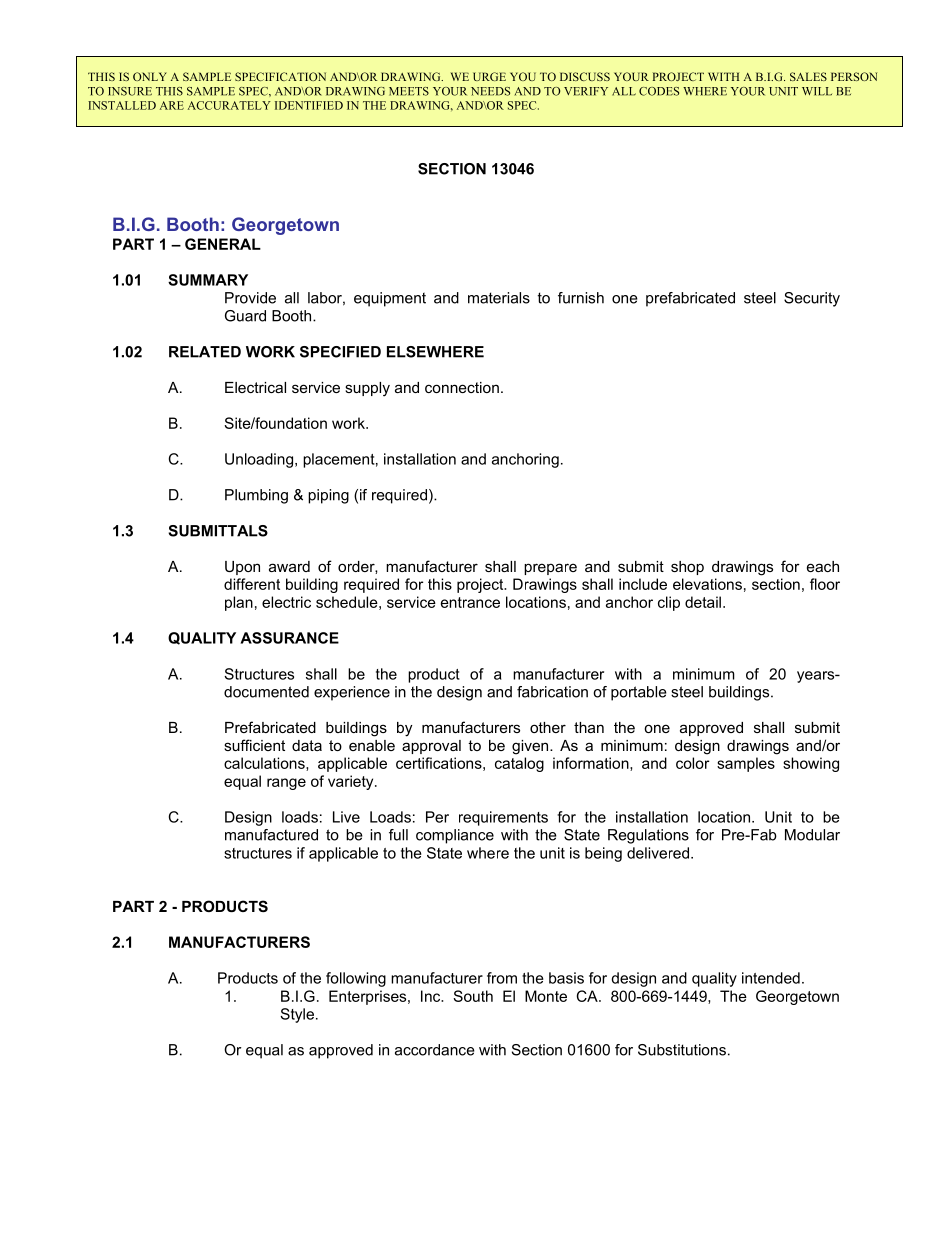 The image size is (952, 1233). Describe the element at coordinates (503, 818) in the document. I see `requirements` at that location.
